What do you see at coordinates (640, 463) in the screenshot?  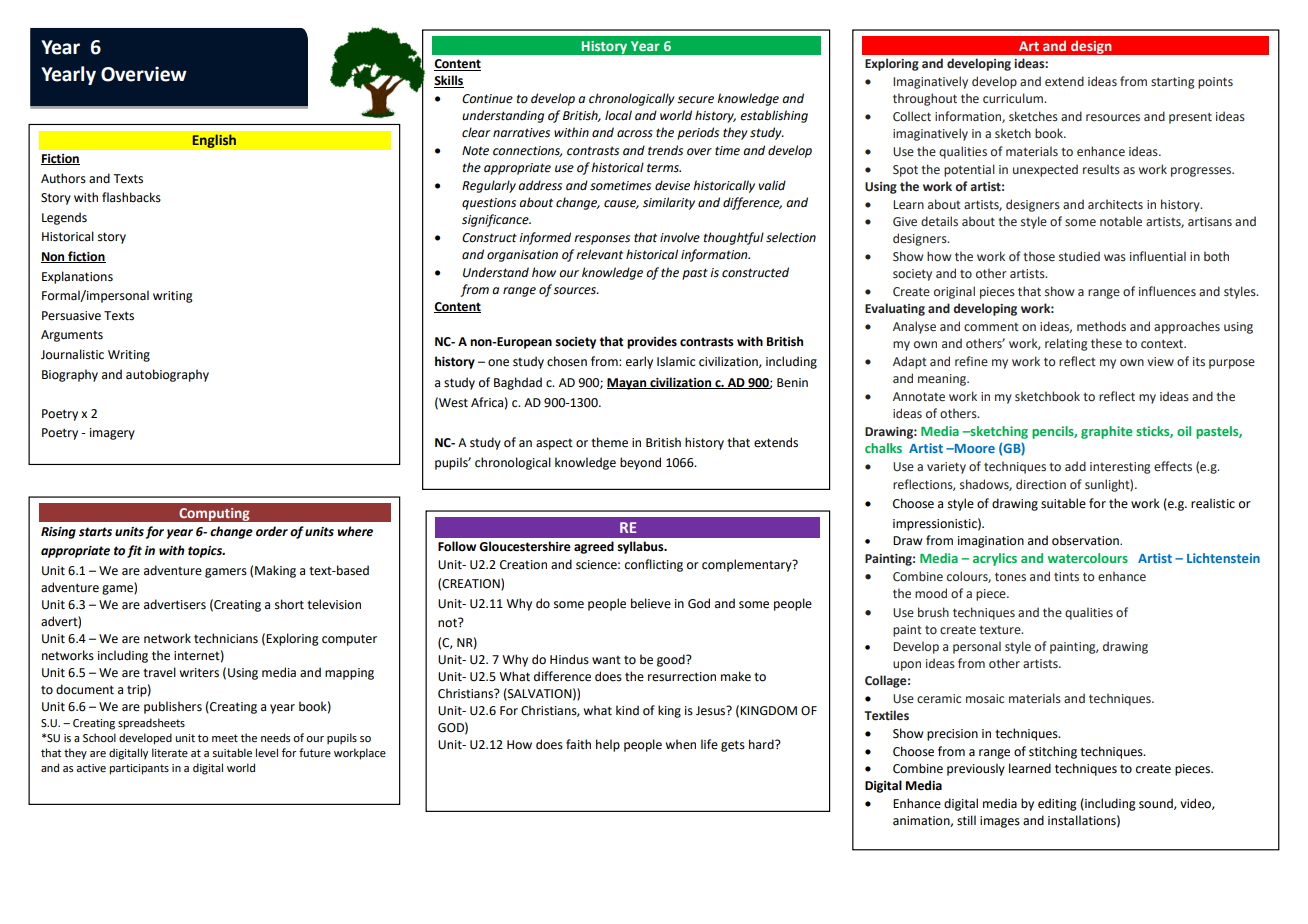 I see `beyond` at bounding box center [640, 463].
